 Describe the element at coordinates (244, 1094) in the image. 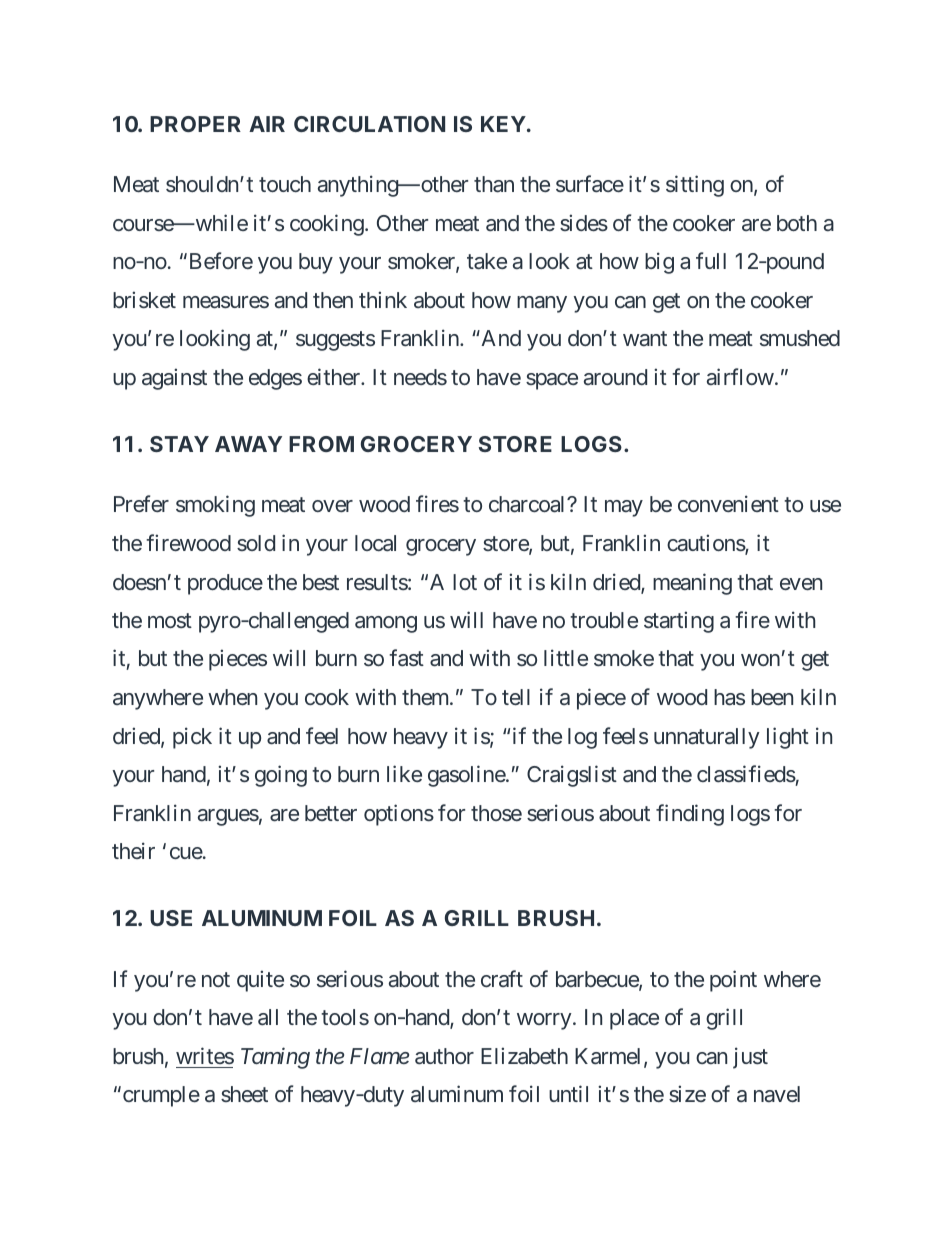

I see `sheet` at that location.
